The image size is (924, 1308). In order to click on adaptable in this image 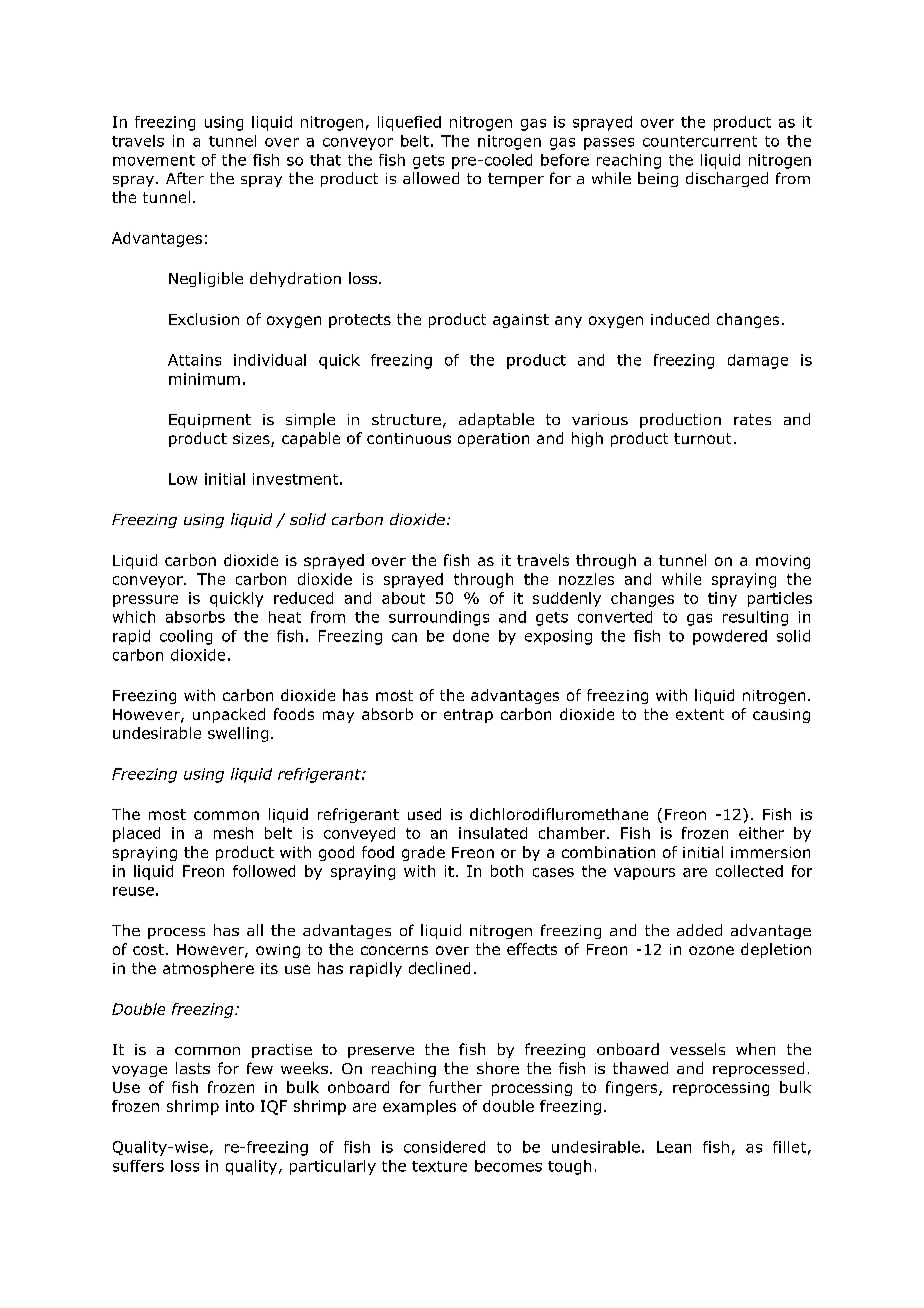, I will do `click(496, 420)`.
